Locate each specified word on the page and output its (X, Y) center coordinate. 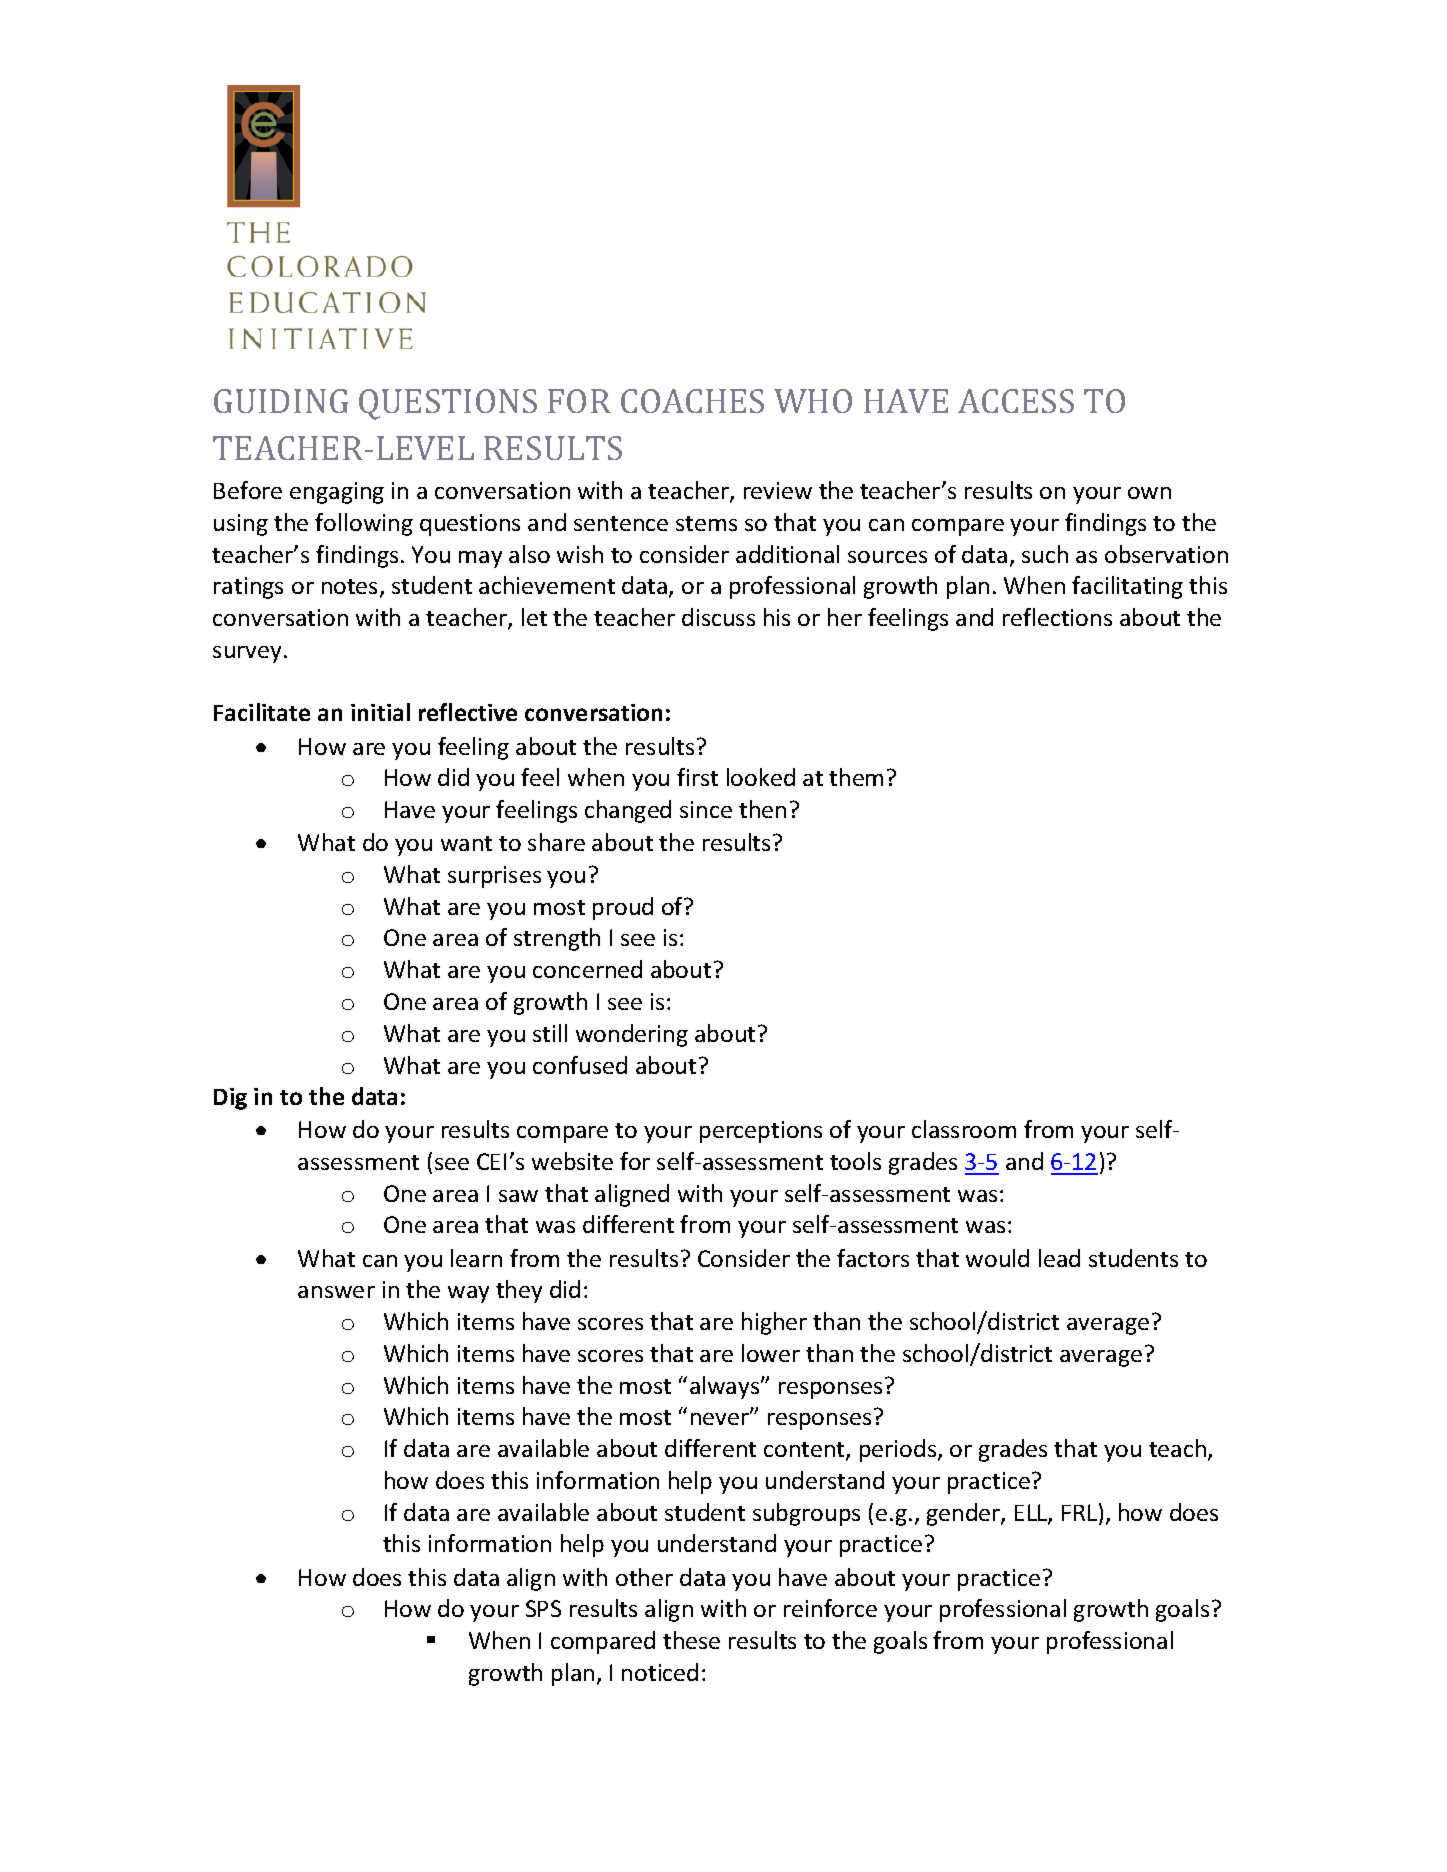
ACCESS (1016, 401)
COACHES (692, 401)
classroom (964, 1129)
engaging (337, 493)
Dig (230, 1099)
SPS (543, 1608)
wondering (632, 1035)
